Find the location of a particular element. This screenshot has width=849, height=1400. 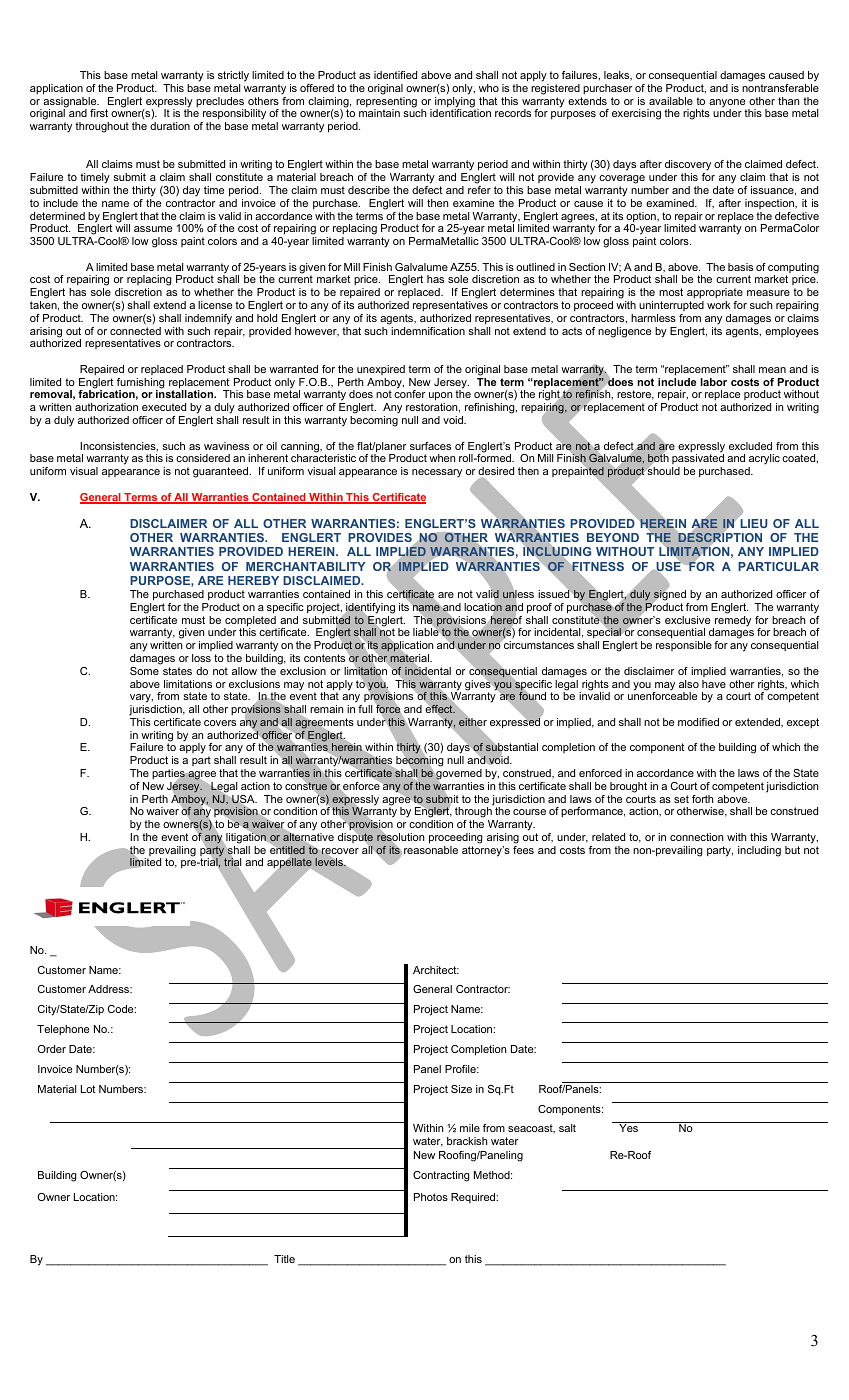

Some is located at coordinates (144, 671).
